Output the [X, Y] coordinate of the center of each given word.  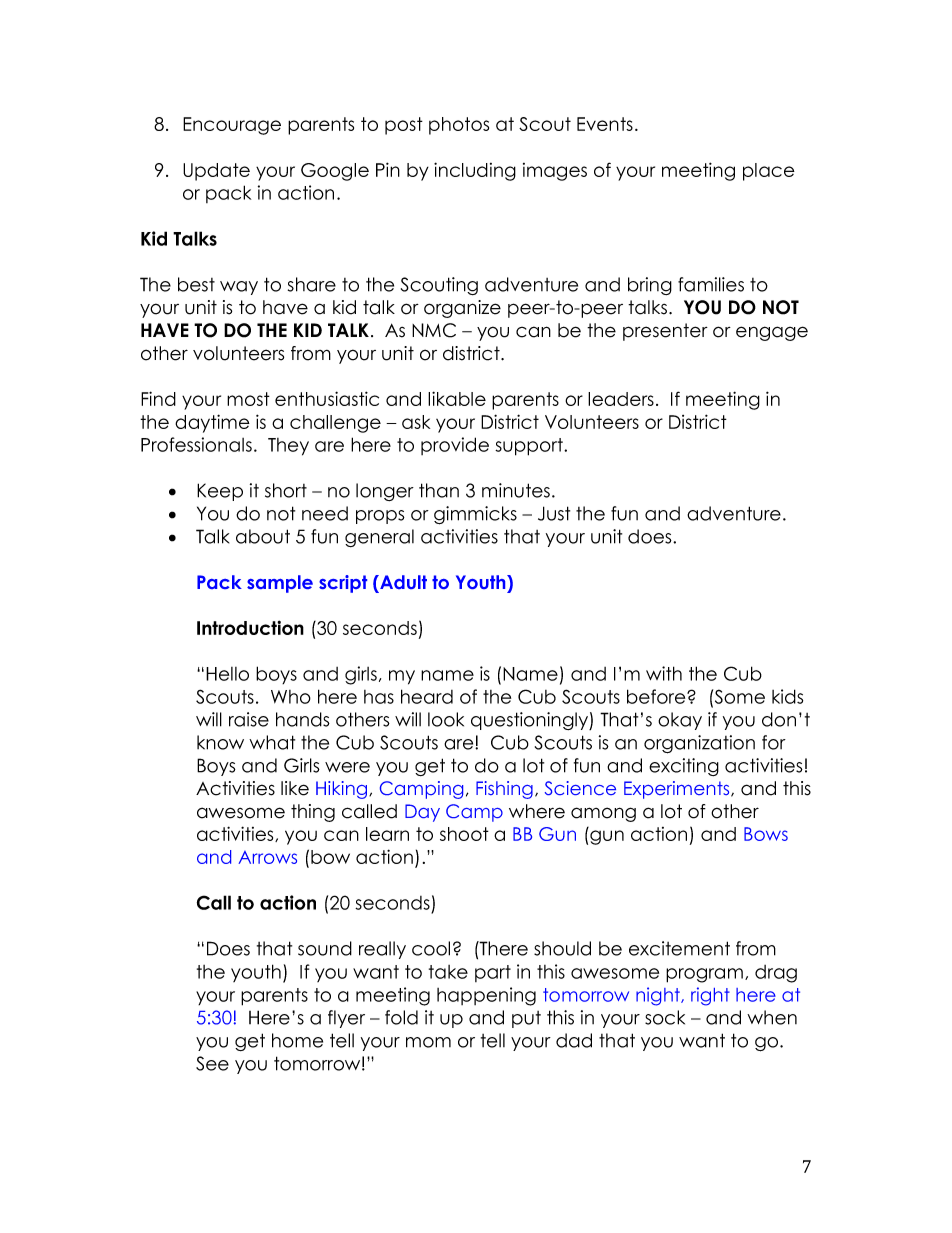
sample [280, 584]
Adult [402, 582]
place [769, 172]
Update [216, 172]
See [212, 1063]
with [664, 673]
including [475, 171]
